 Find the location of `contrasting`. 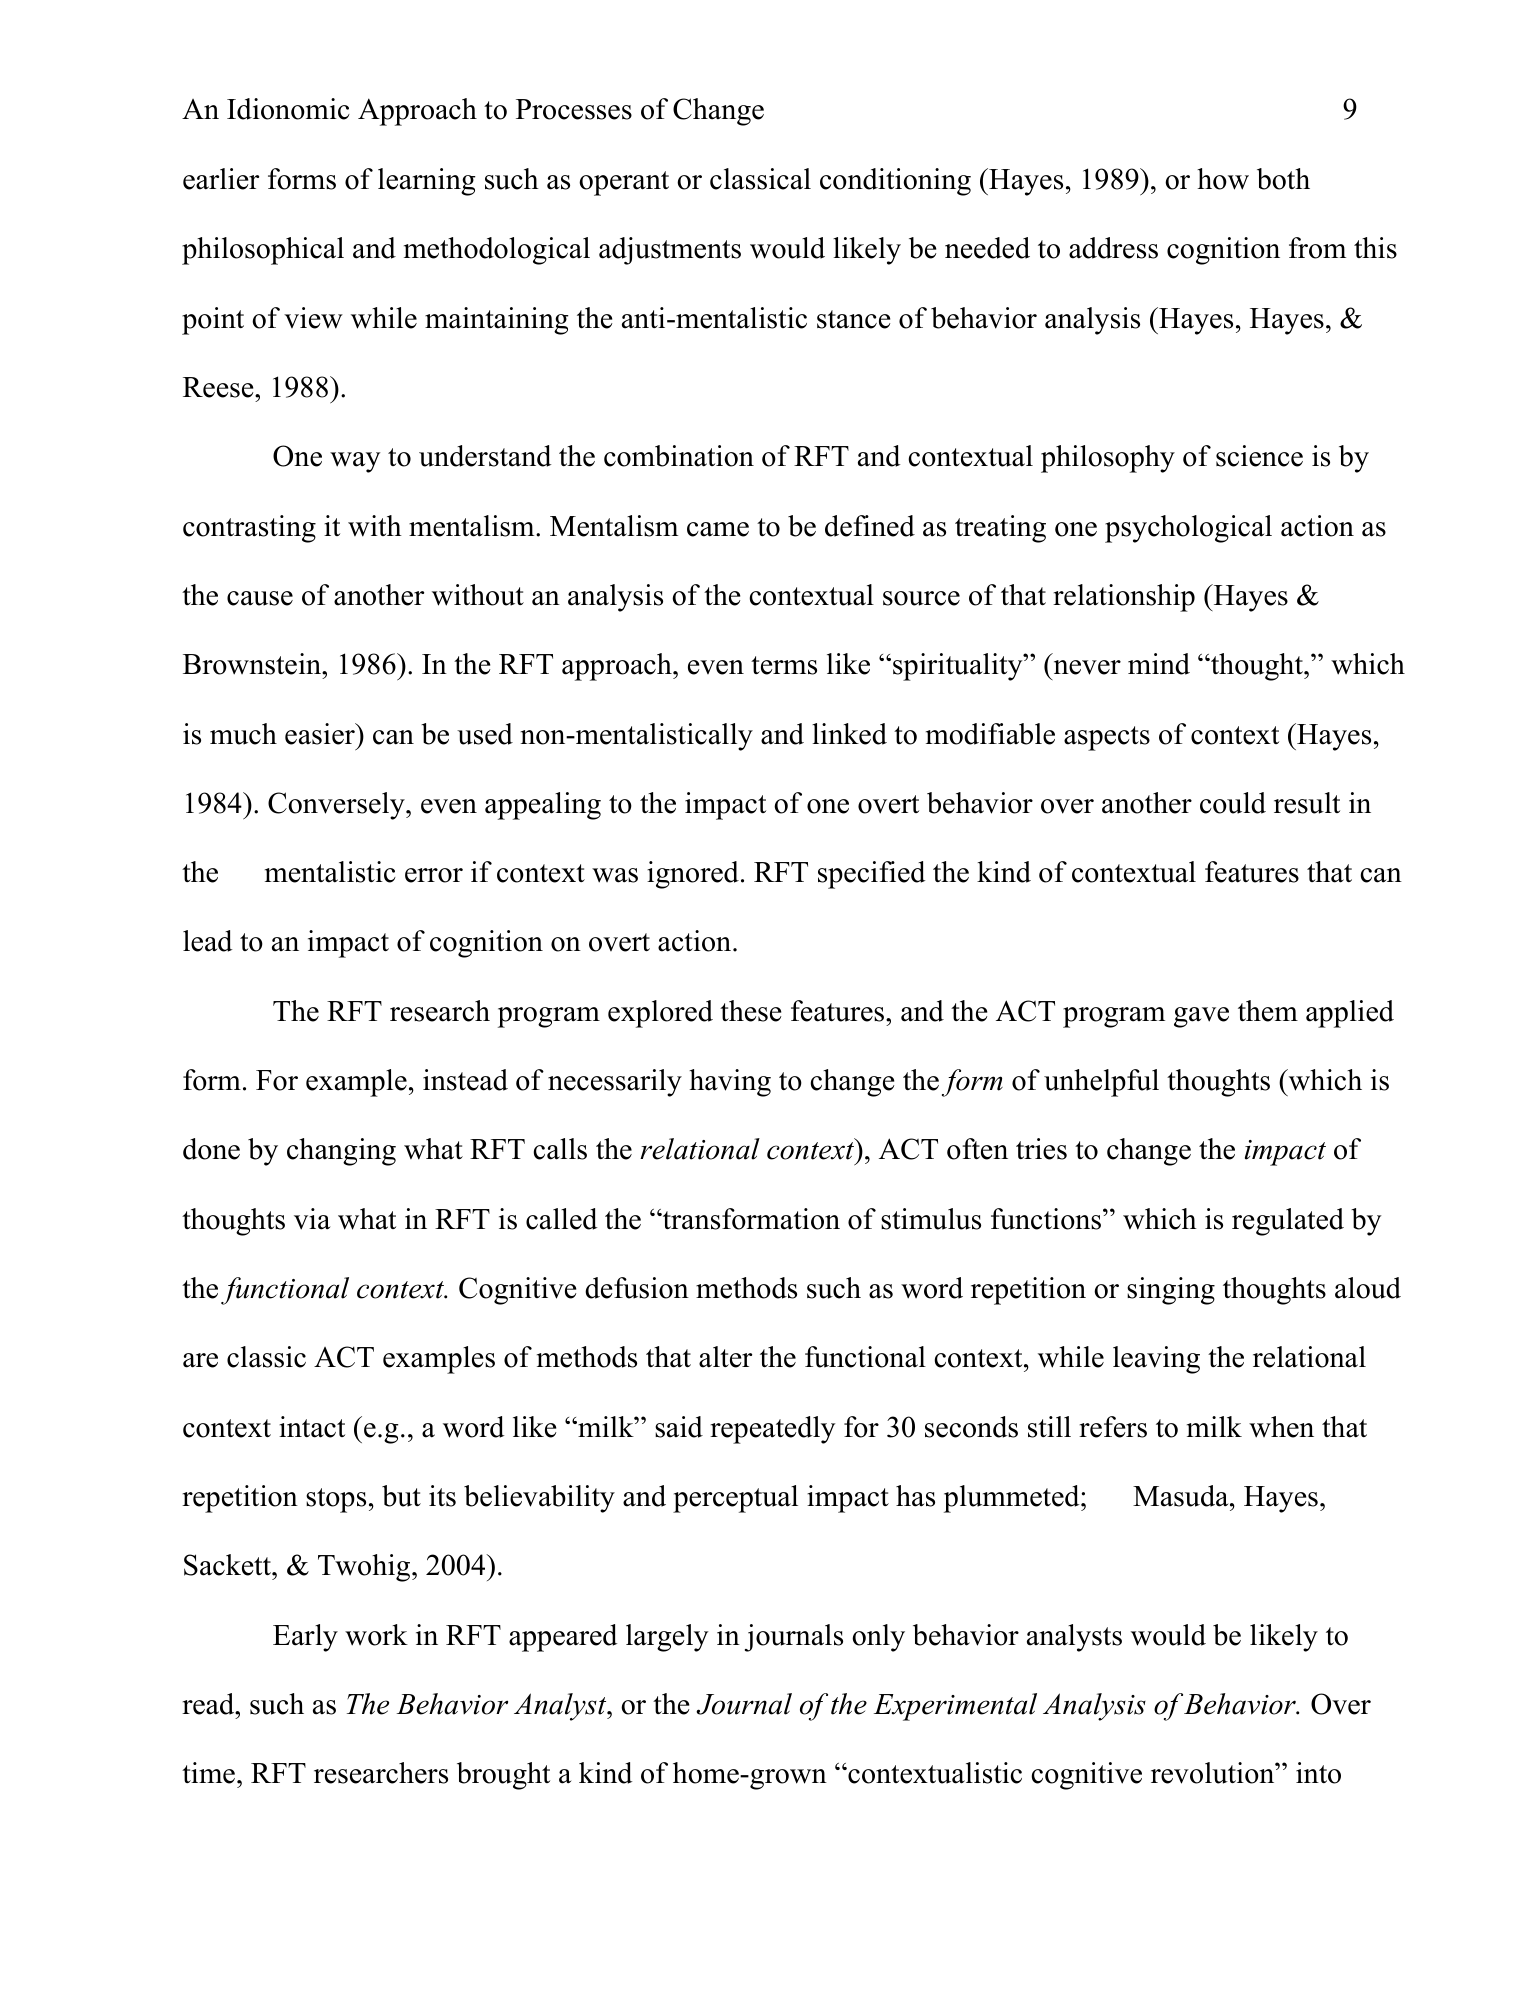

contrasting is located at coordinates (249, 529).
